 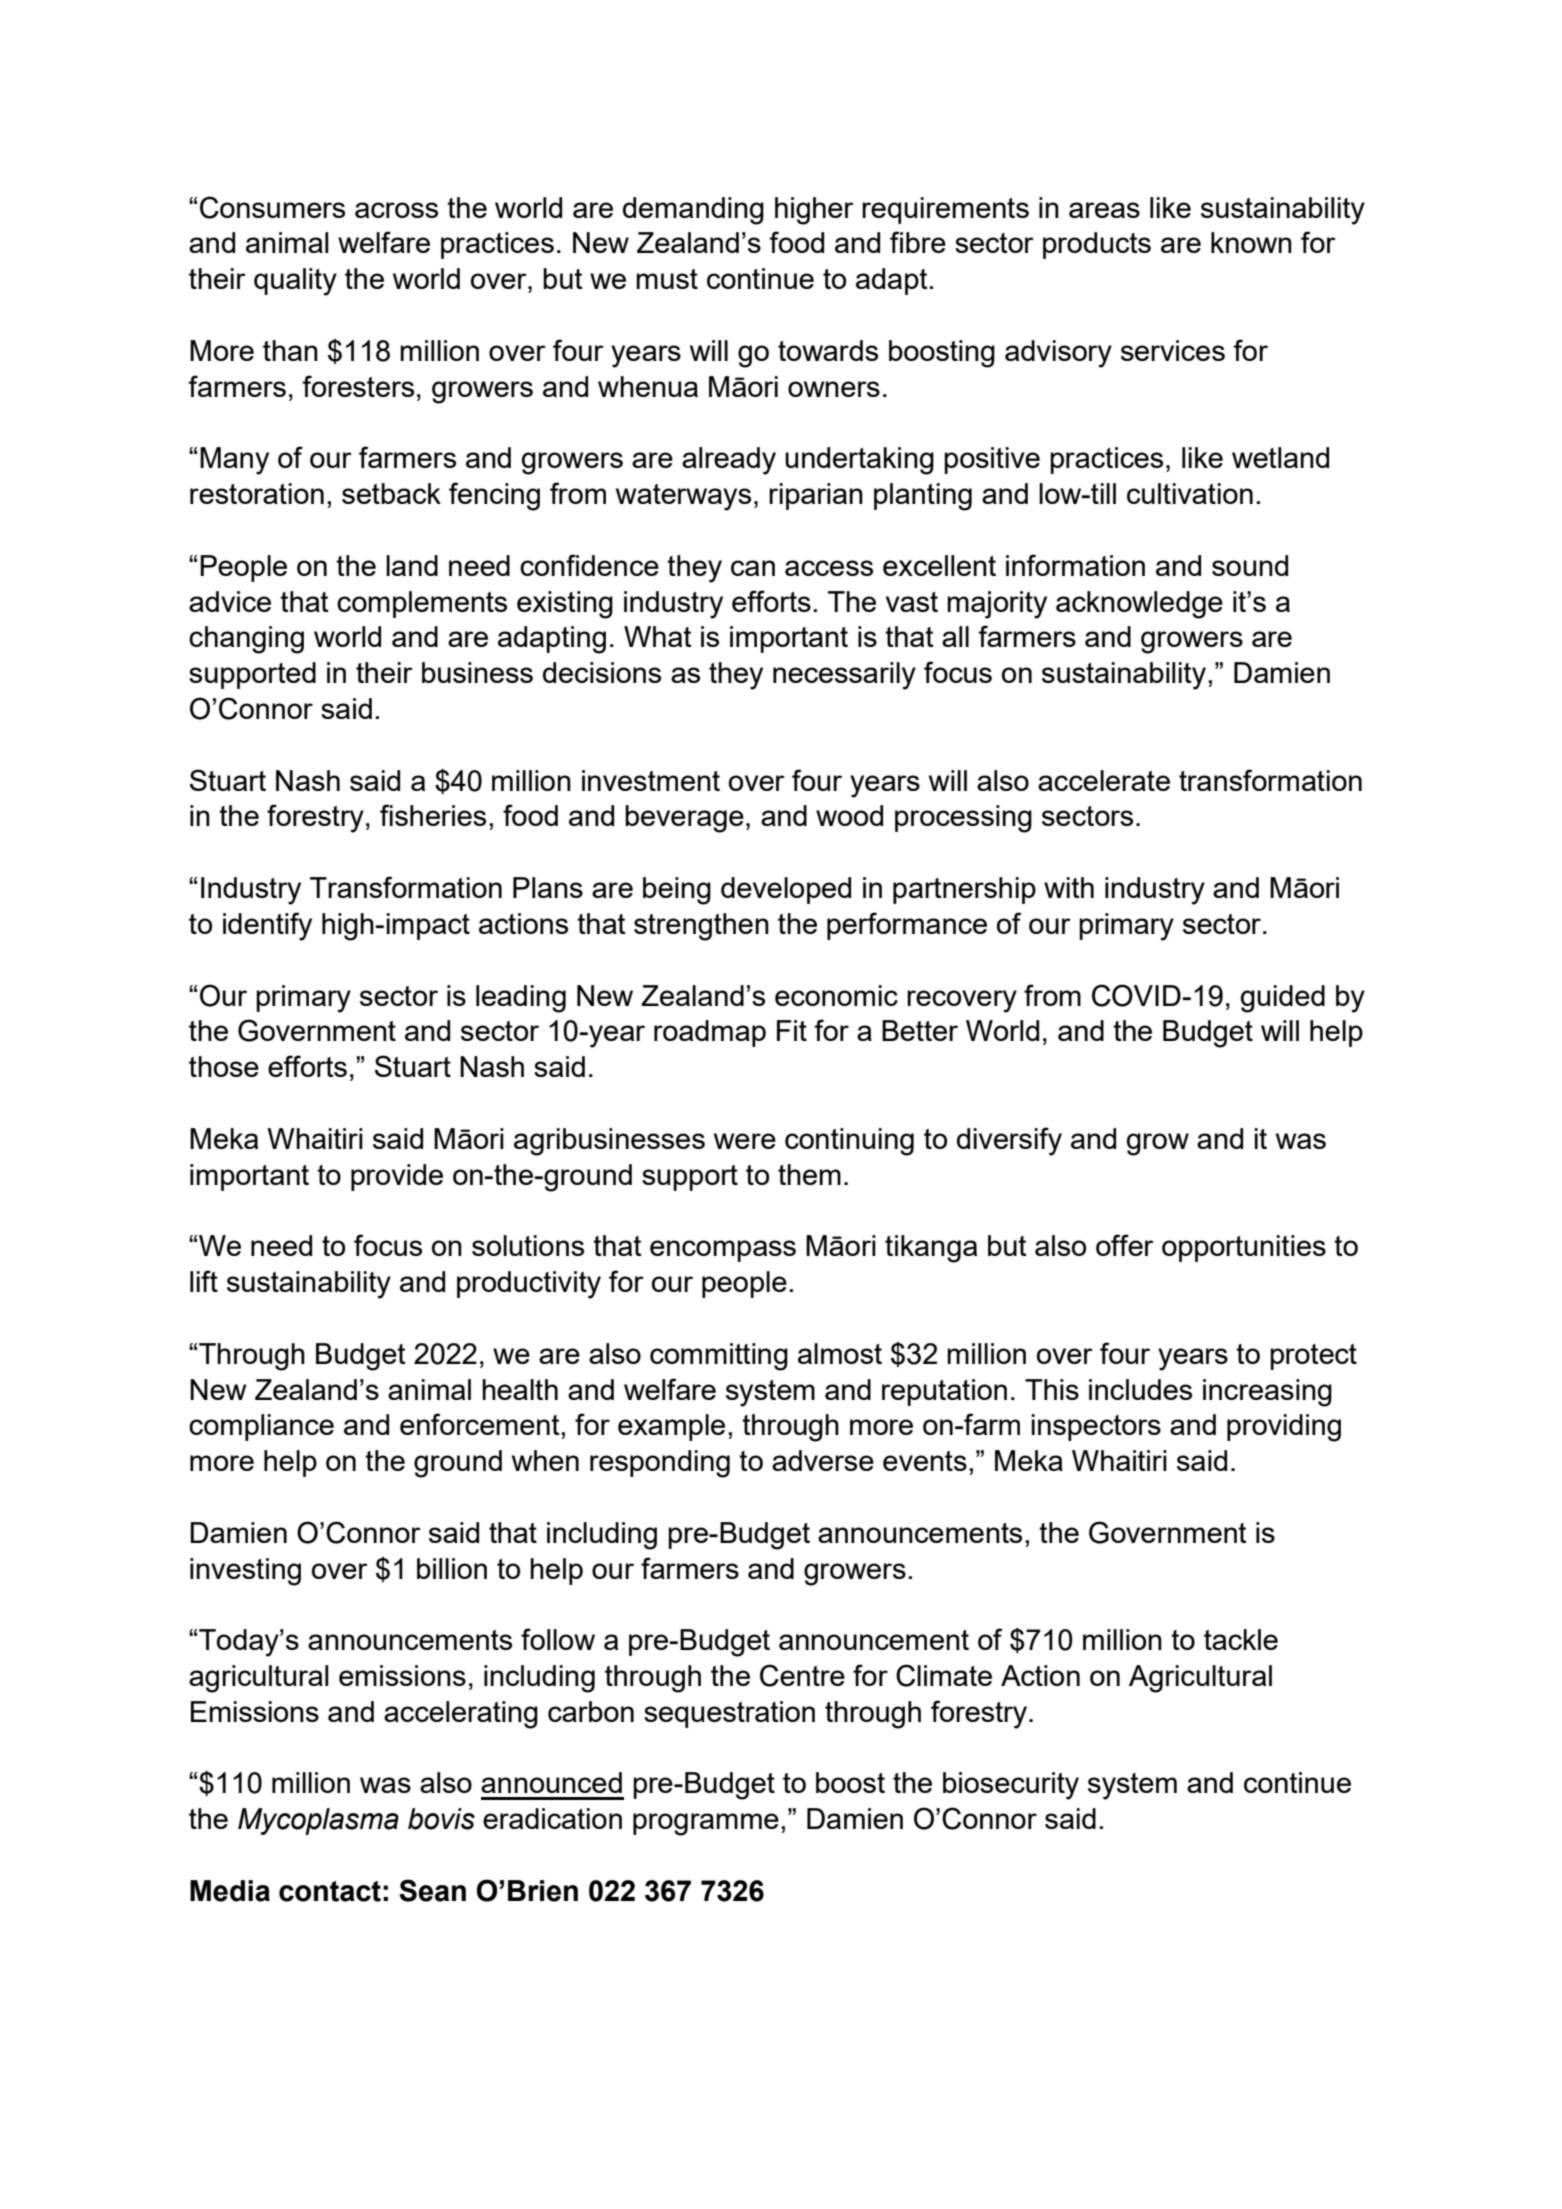 What do you see at coordinates (433, 815) in the document?
I see `fisheries` at bounding box center [433, 815].
